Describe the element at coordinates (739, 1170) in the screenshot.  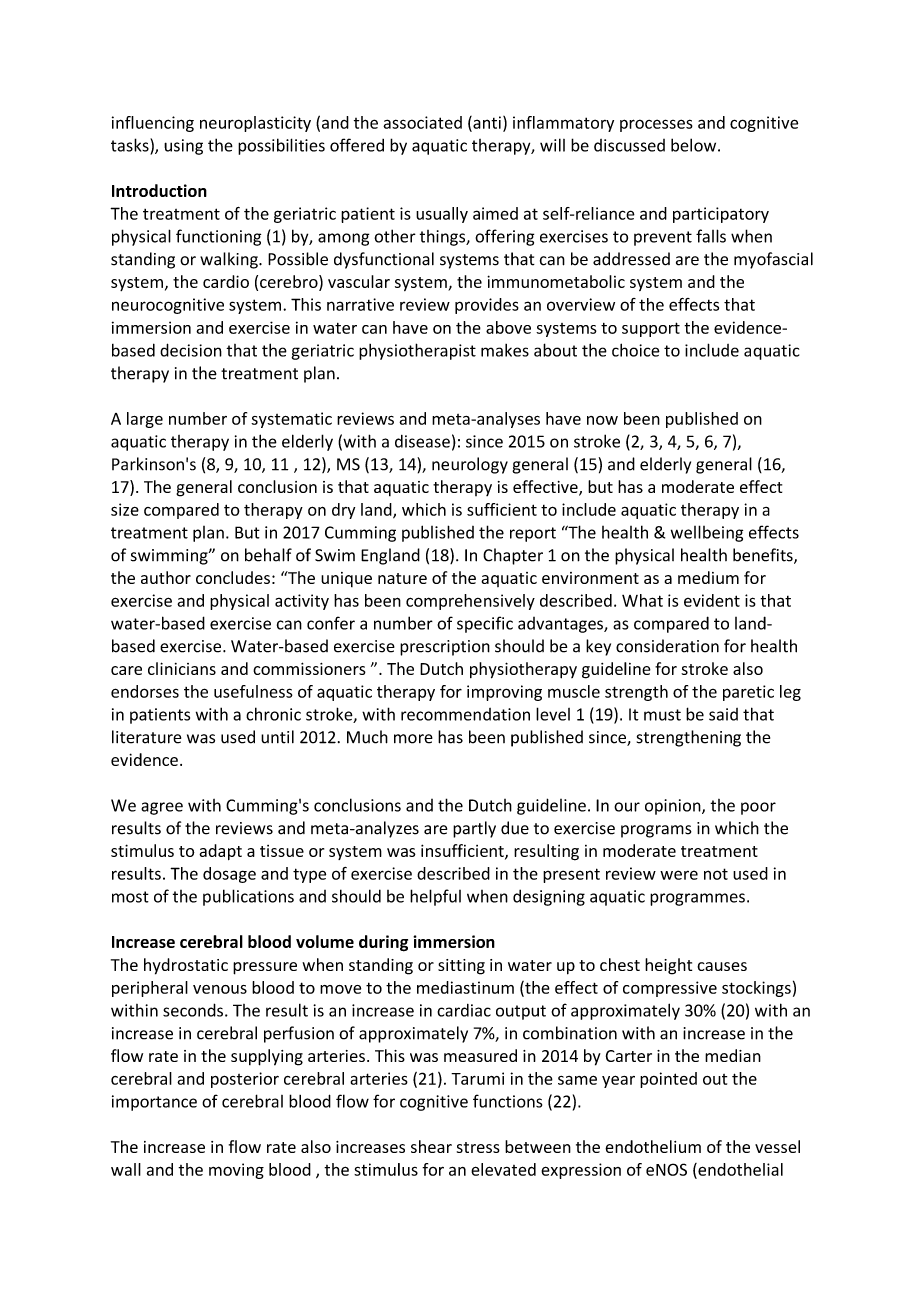
I see `endothelial` at that location.
